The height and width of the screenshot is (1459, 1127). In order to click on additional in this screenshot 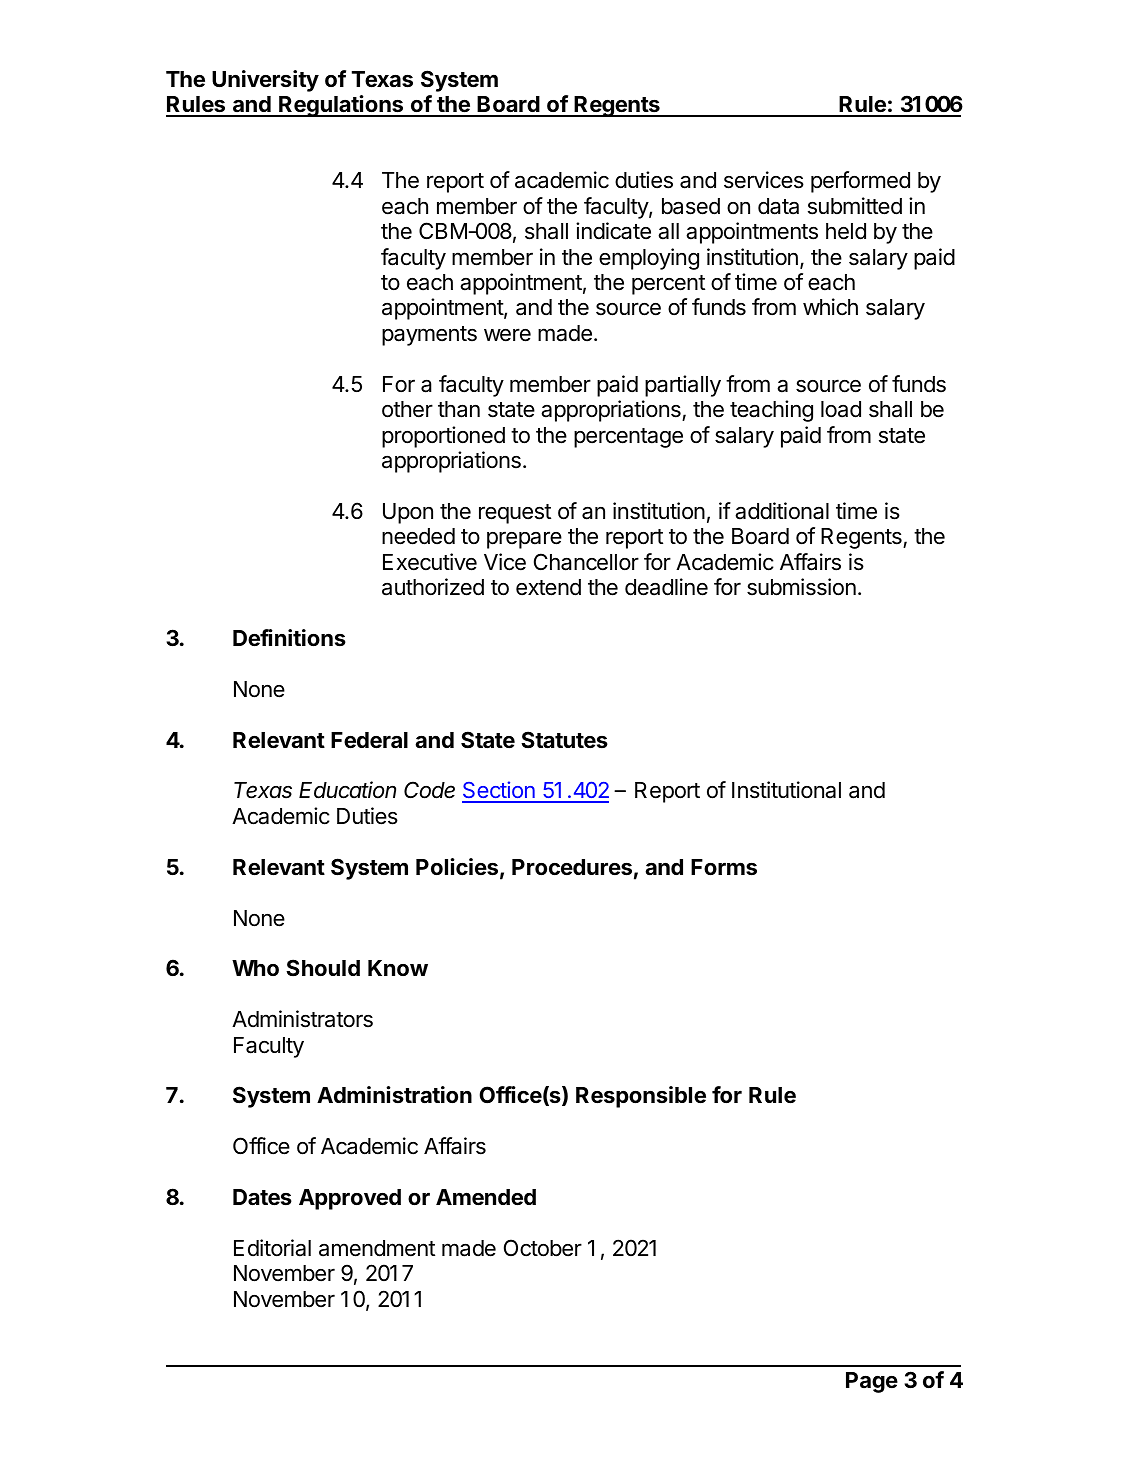, I will do `click(782, 511)`.
